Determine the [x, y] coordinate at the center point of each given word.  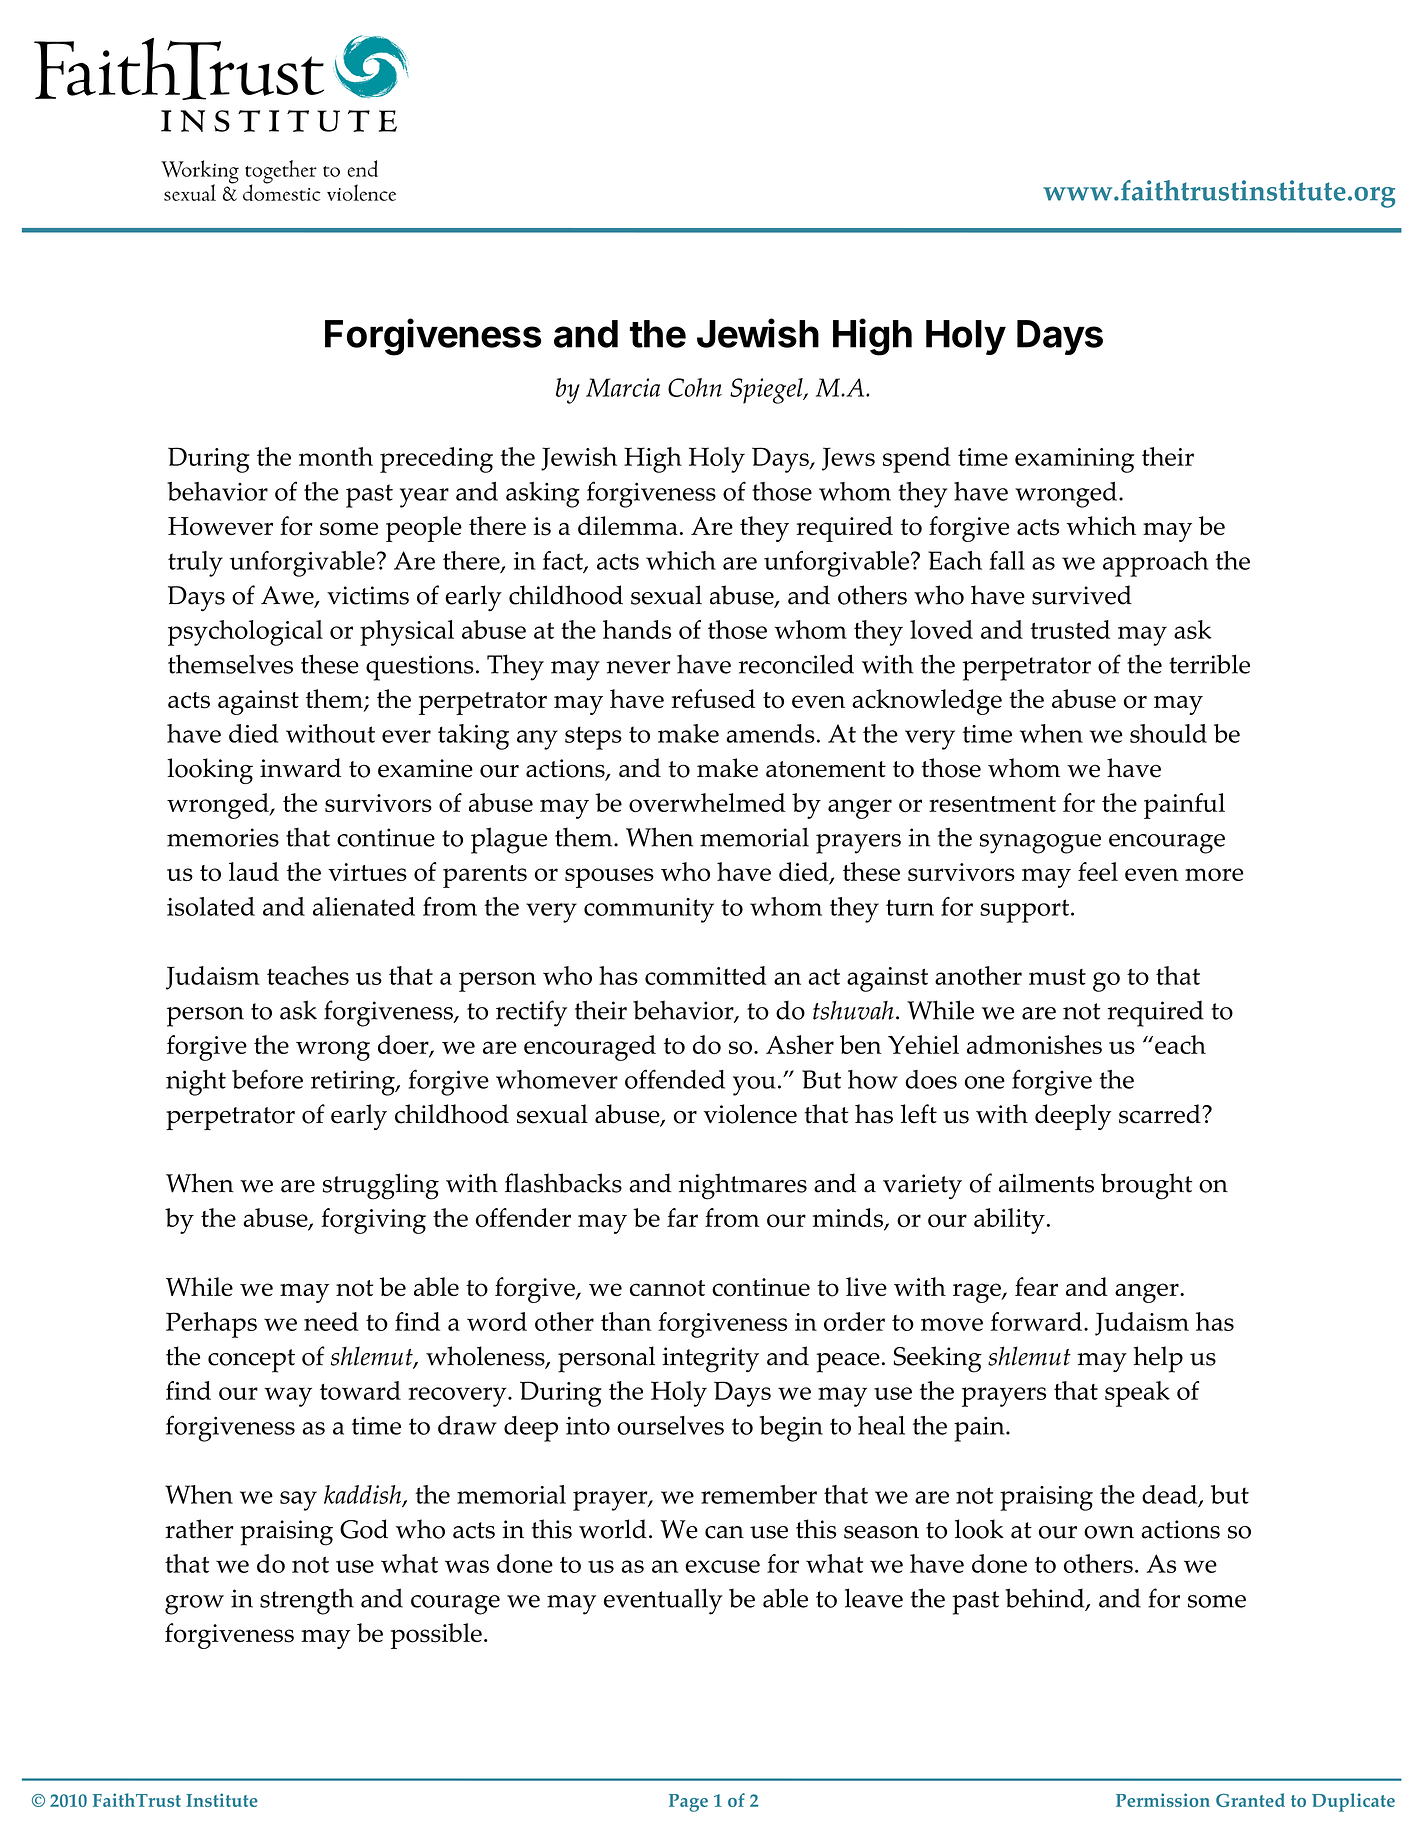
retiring [354, 1083]
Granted [1250, 1800]
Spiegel [767, 391]
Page [688, 1803]
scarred [1161, 1114]
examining [1074, 460]
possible [436, 1636]
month [336, 456]
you [754, 1086]
